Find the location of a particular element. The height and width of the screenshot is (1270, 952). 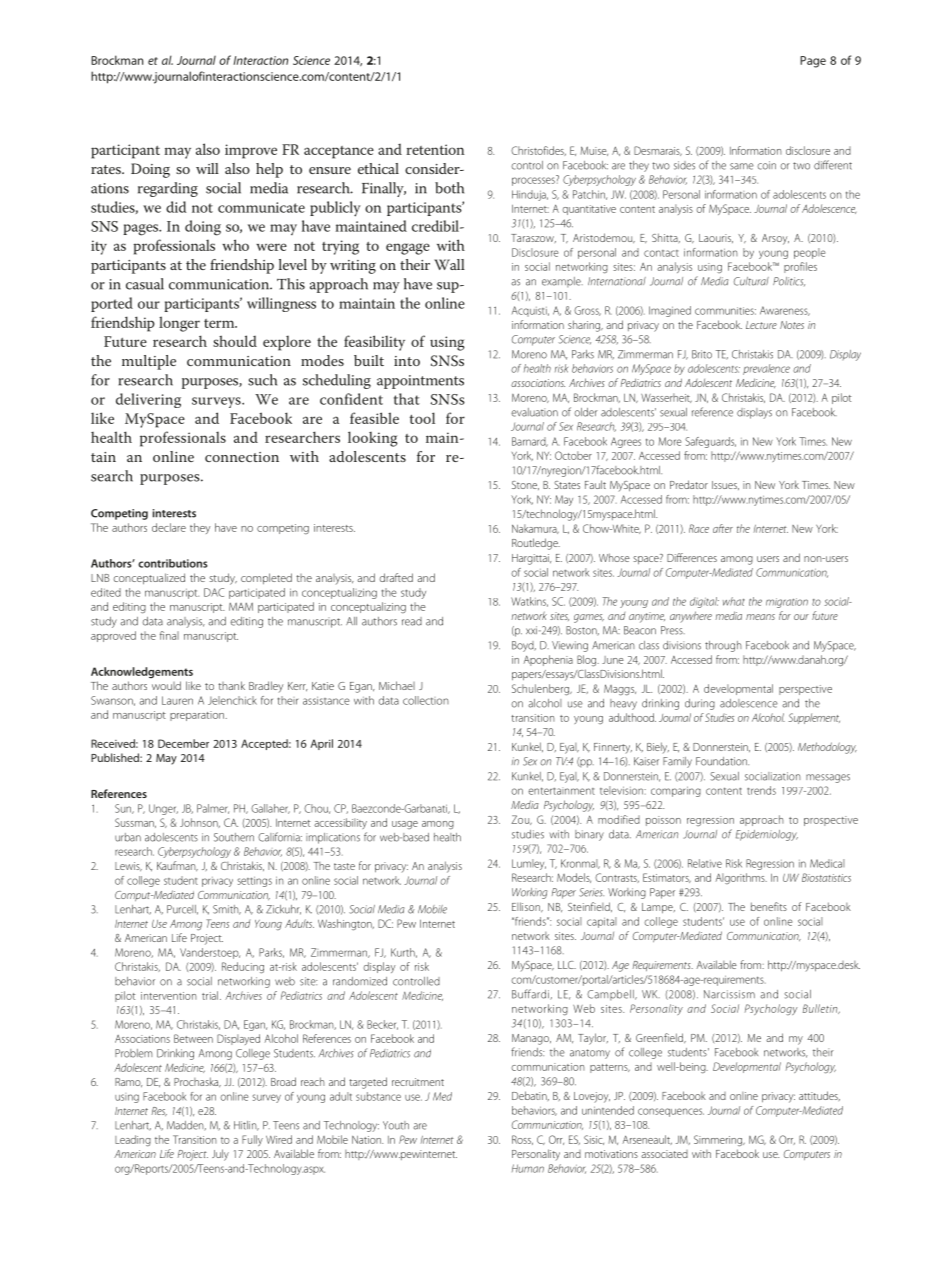

Boyd is located at coordinates (524, 646).
